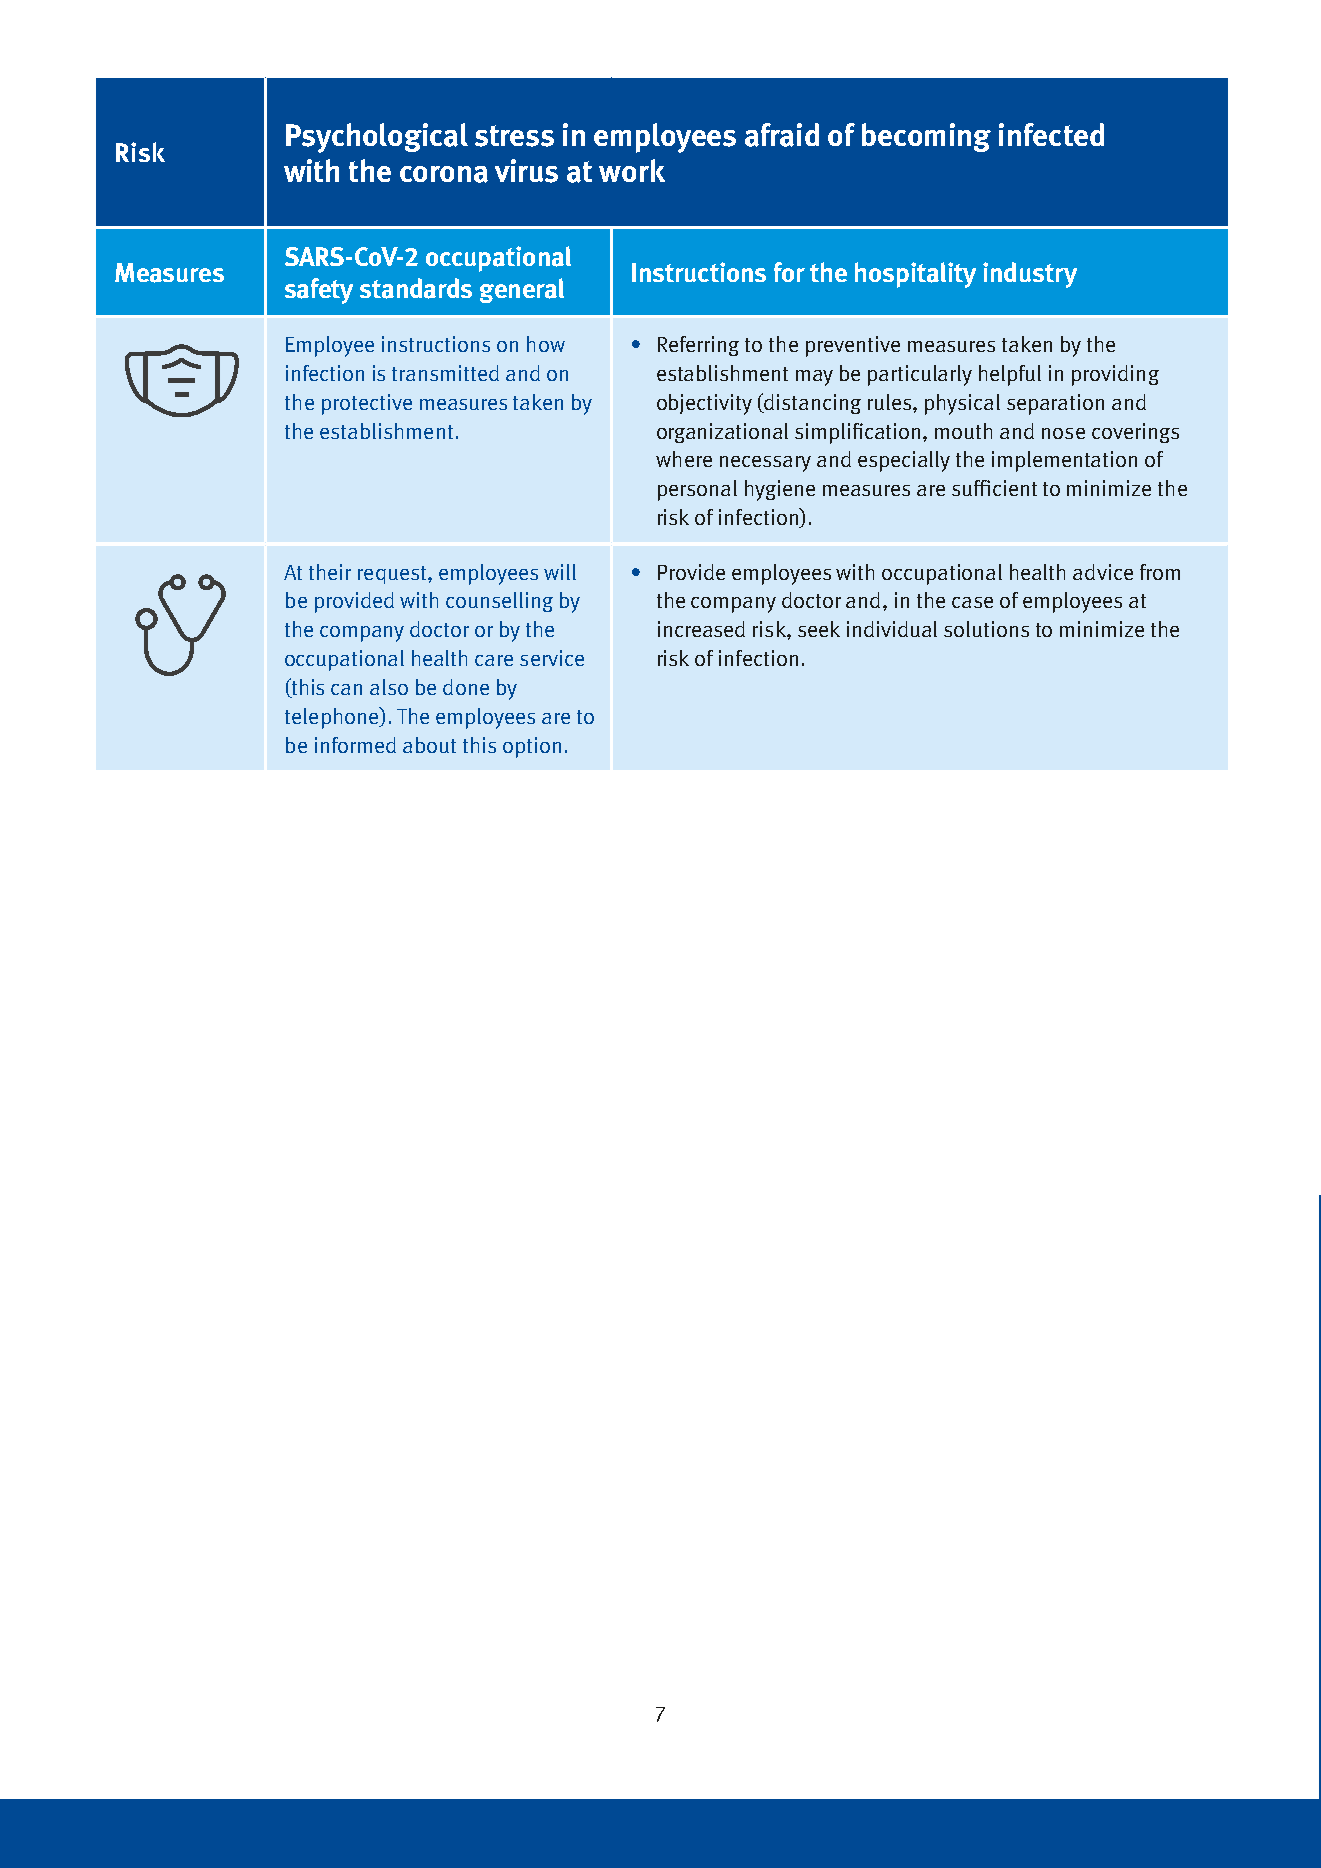 The width and height of the page is (1321, 1868). Describe the element at coordinates (429, 745) in the page. I see `about` at that location.
